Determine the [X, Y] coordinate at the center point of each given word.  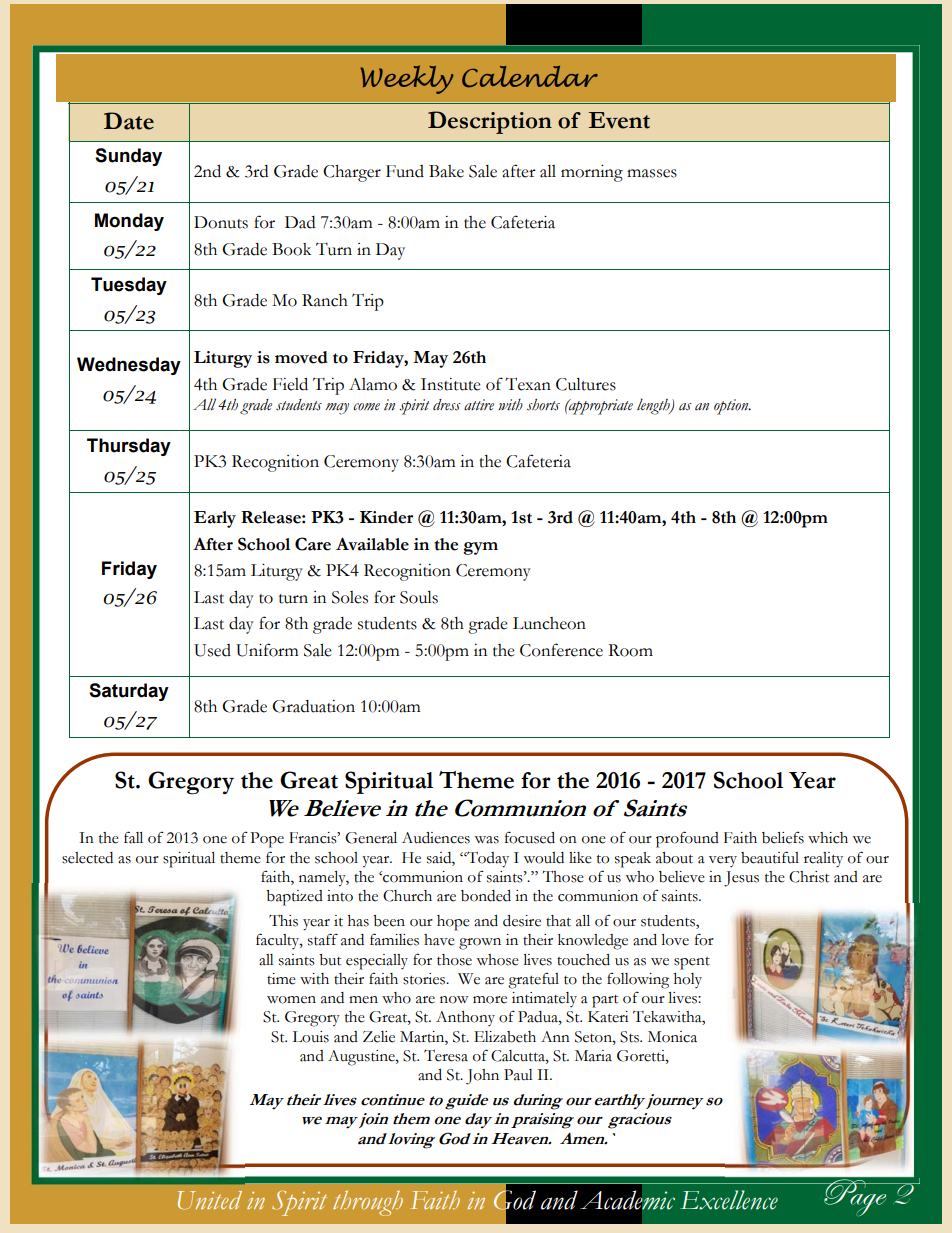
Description [490, 122]
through [368, 1203]
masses [652, 173]
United [210, 1200]
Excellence [729, 1200]
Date [129, 121]
